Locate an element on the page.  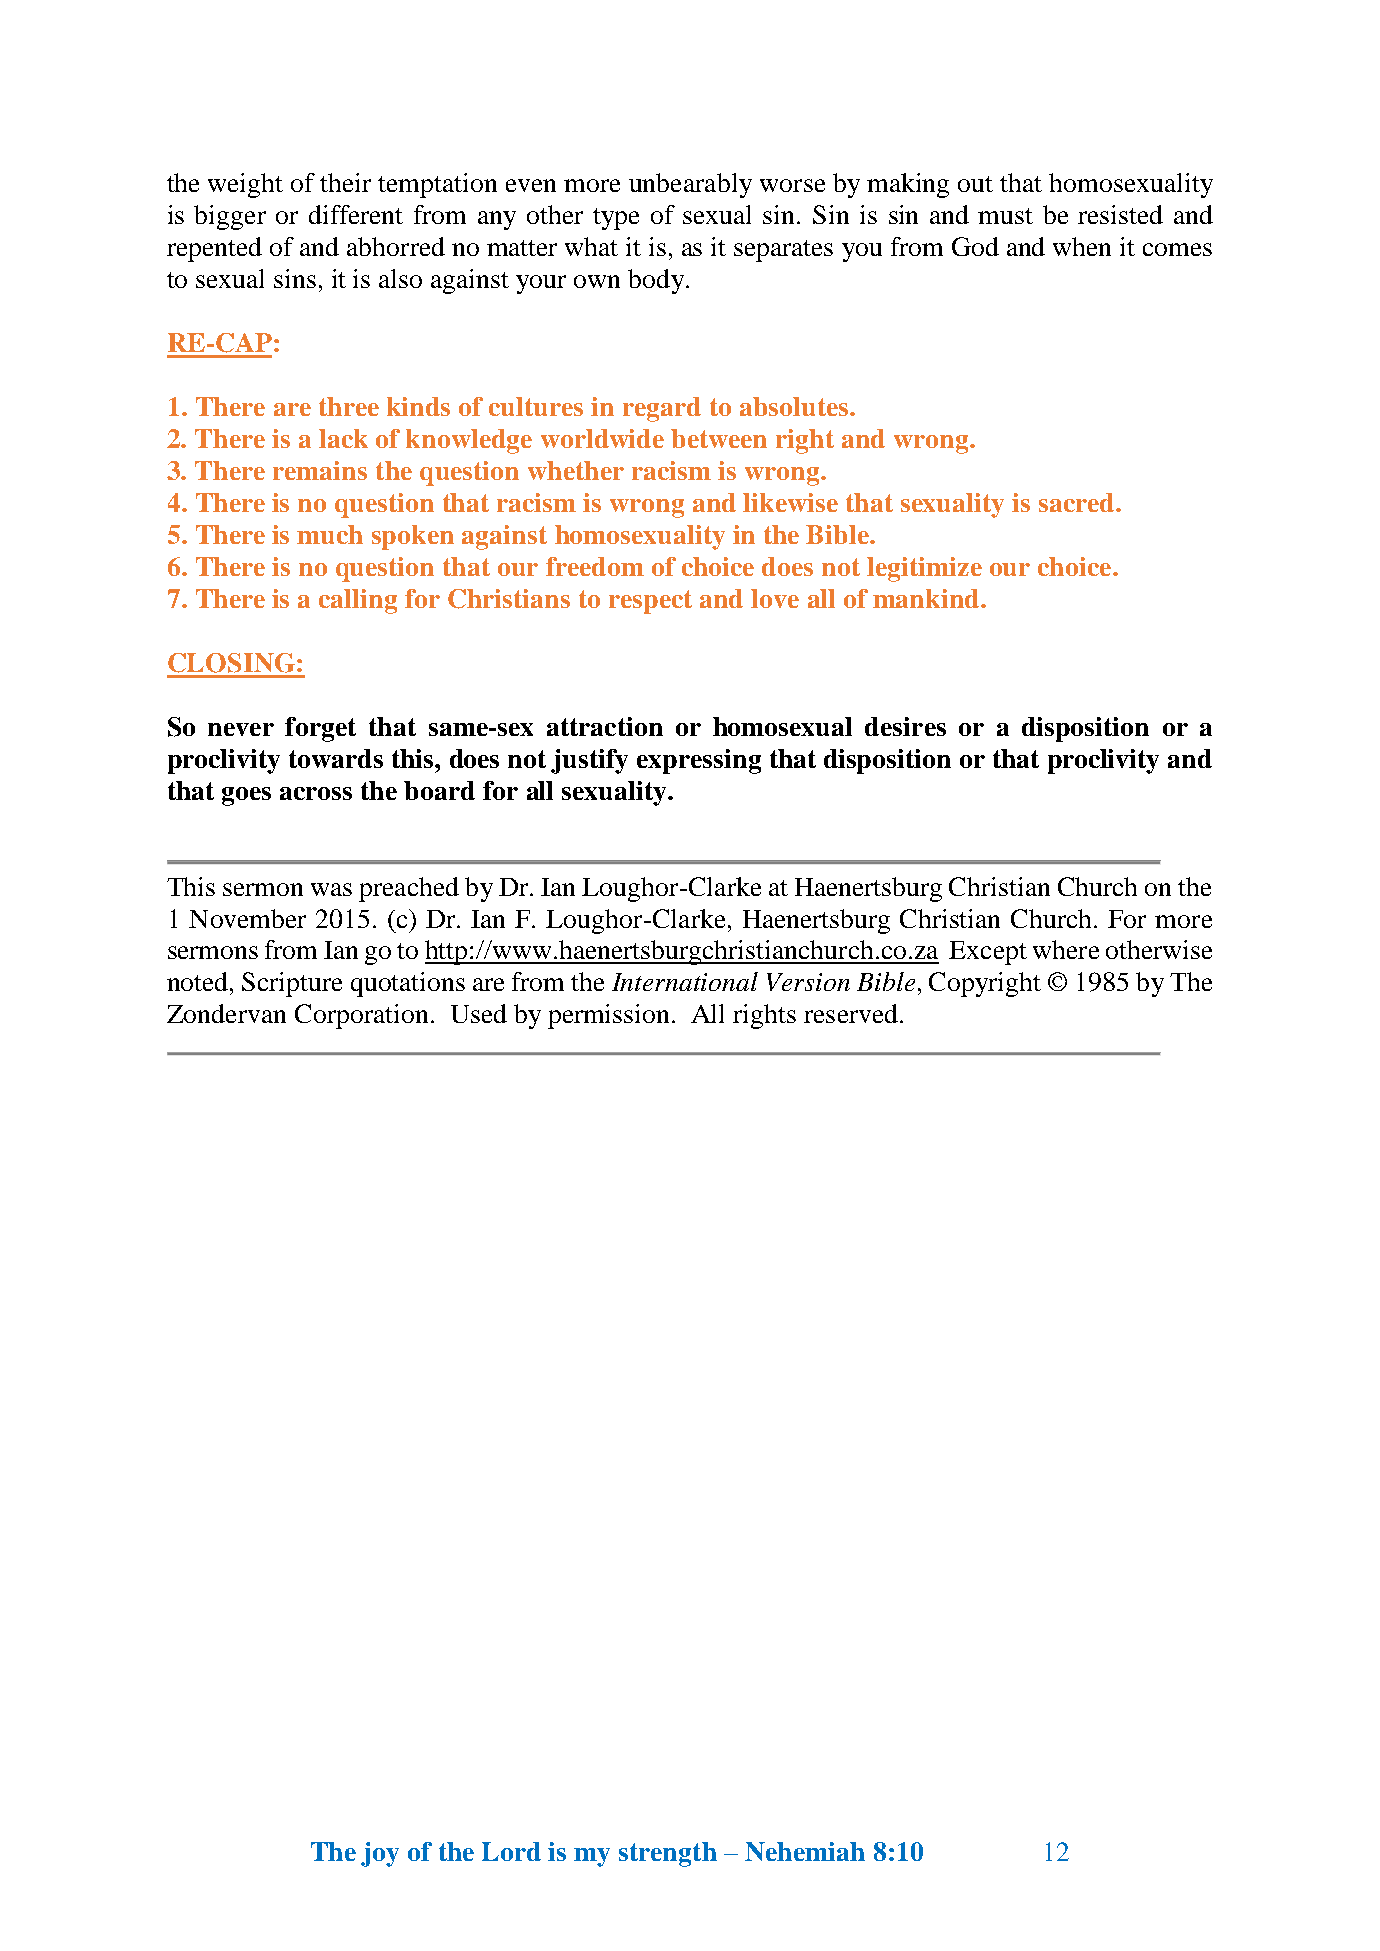
different is located at coordinates (356, 214).
